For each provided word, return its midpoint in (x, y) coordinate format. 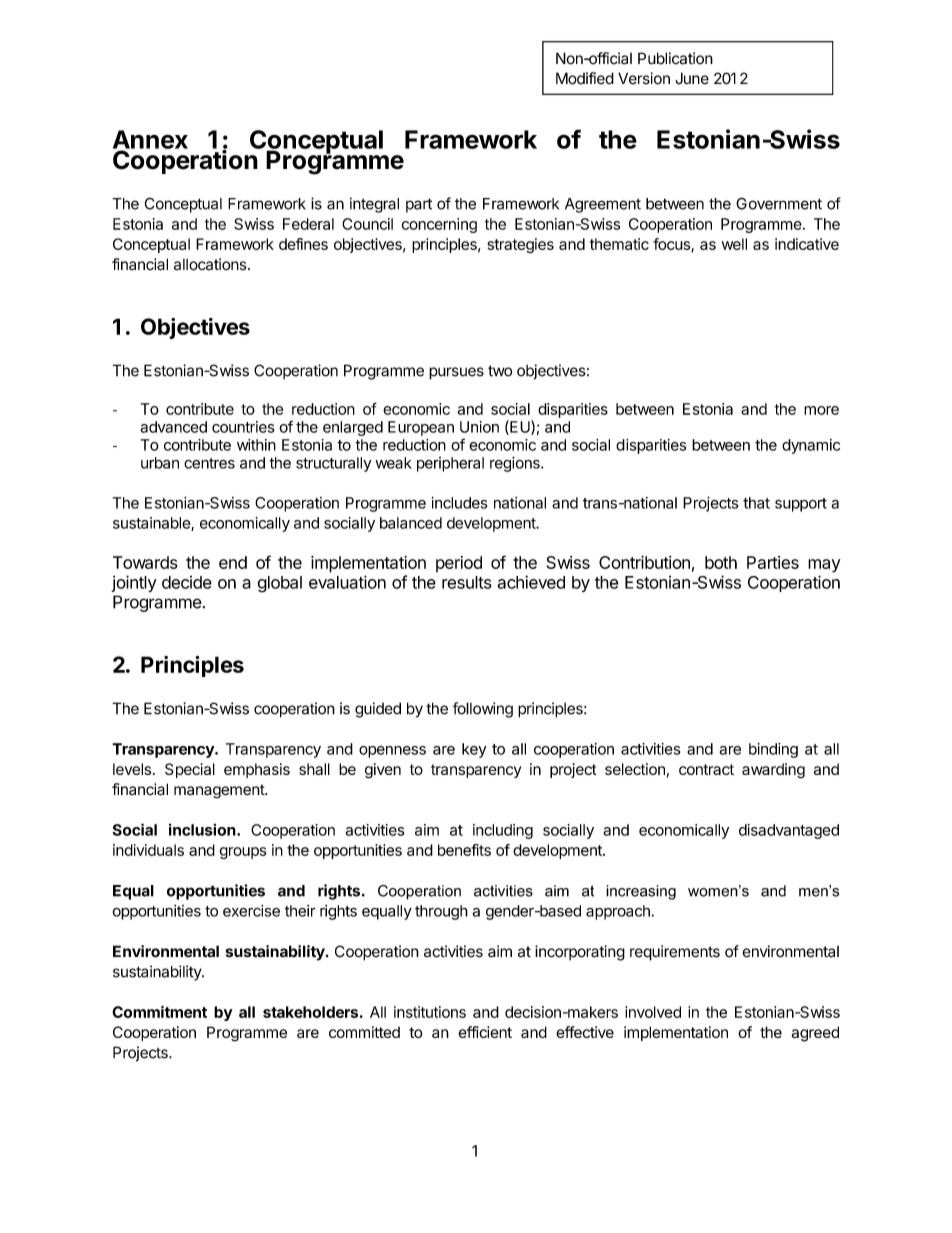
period (459, 564)
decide (187, 582)
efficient (485, 1032)
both (721, 562)
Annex (150, 140)
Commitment (159, 1012)
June (692, 78)
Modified (585, 78)
